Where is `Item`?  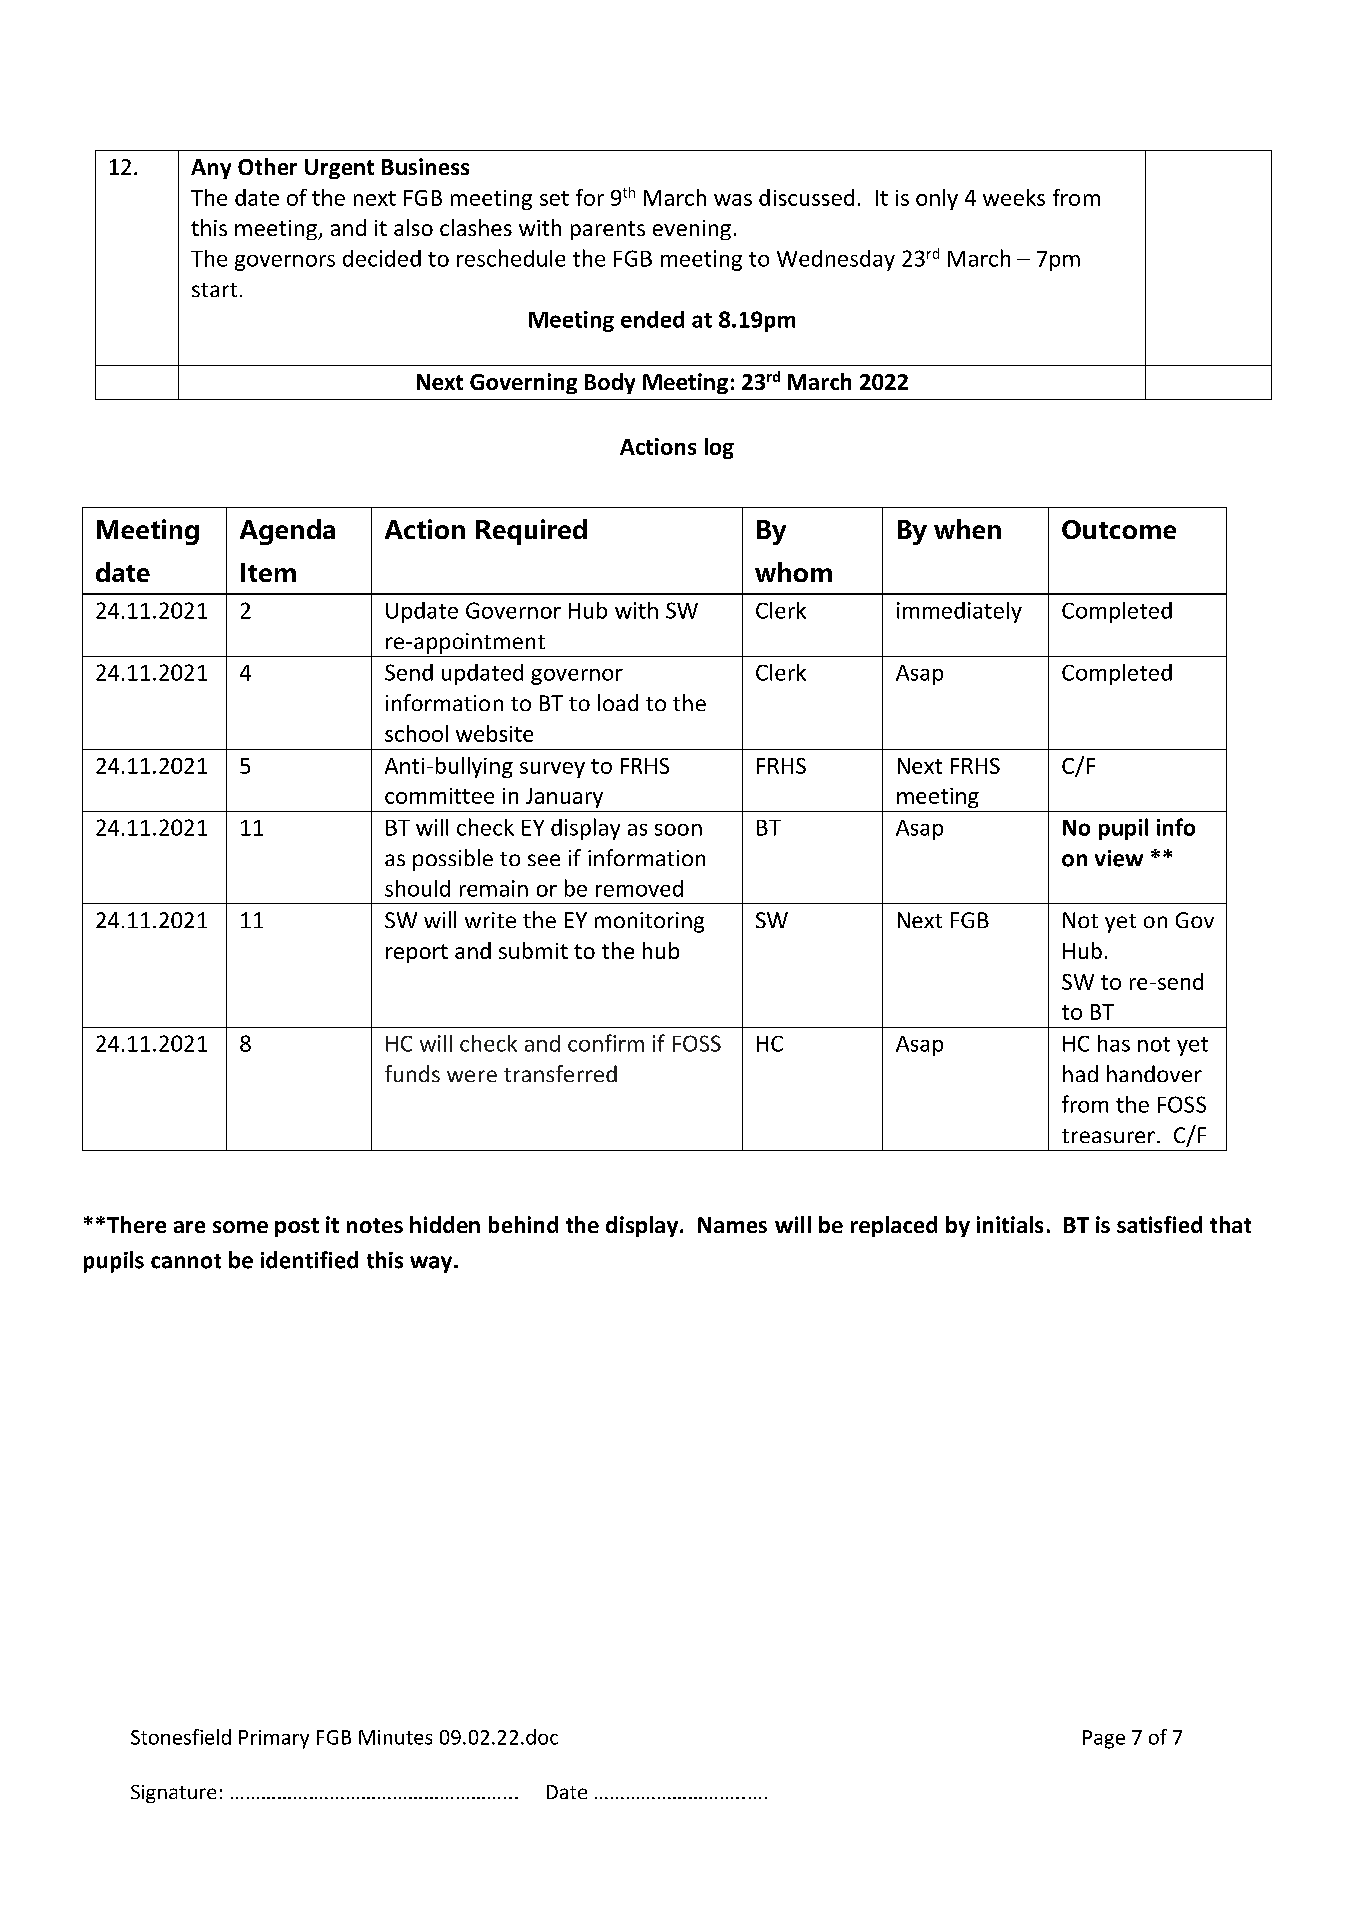 Item is located at coordinates (268, 572).
